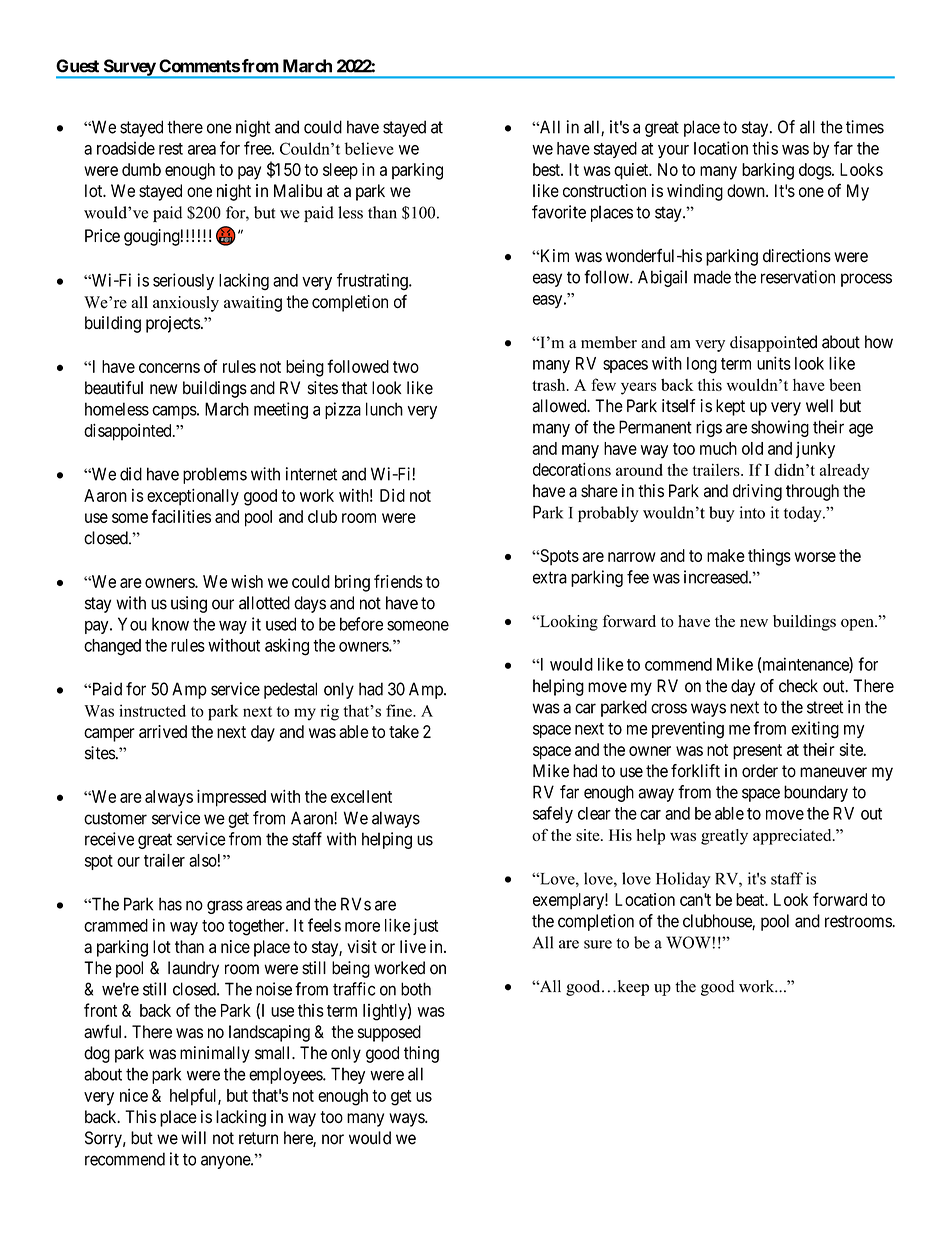 The width and height of the screenshot is (952, 1233). Describe the element at coordinates (193, 1137) in the screenshot. I see `will` at that location.
